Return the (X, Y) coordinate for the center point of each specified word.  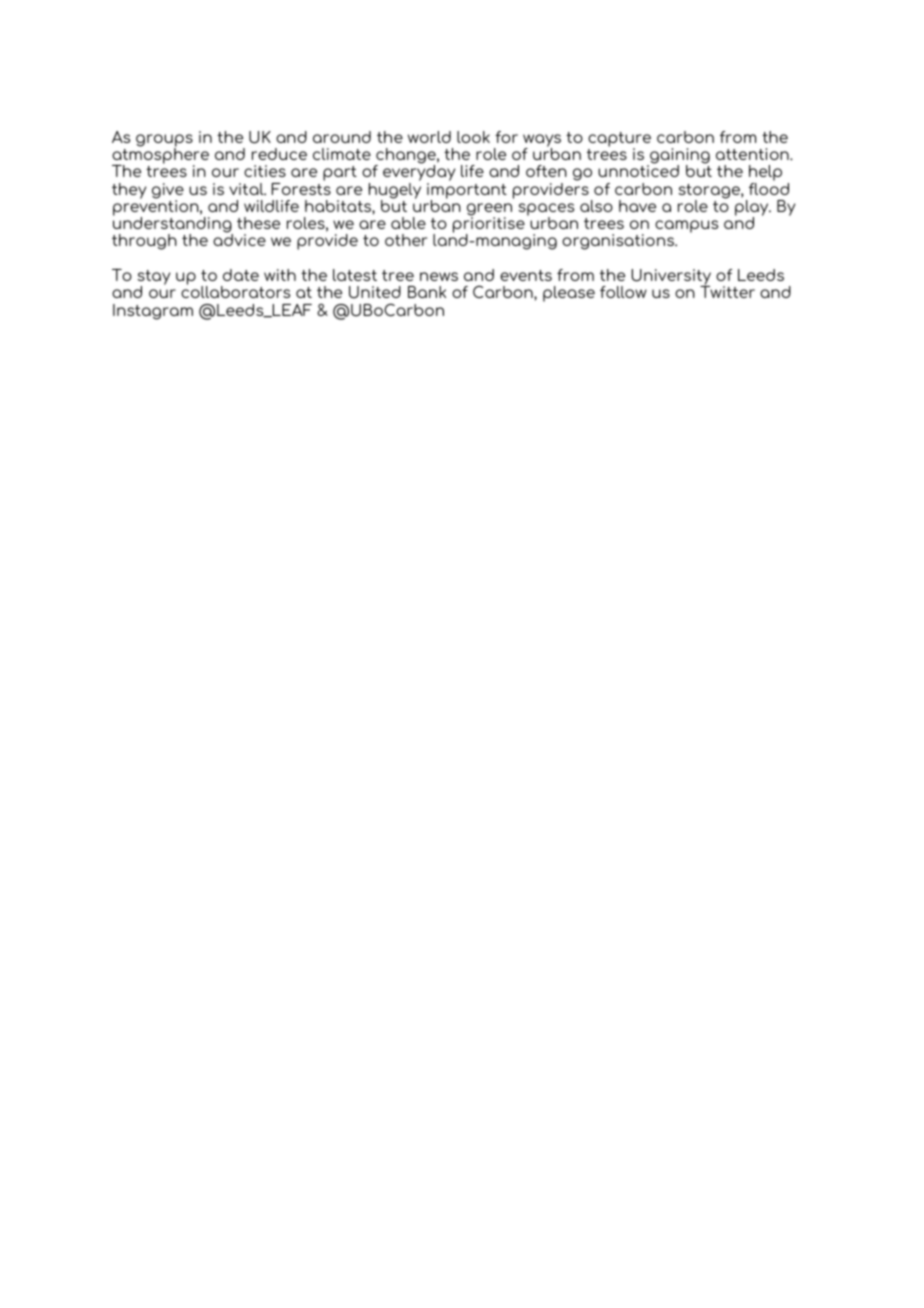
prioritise (489, 225)
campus (686, 226)
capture (619, 140)
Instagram (153, 312)
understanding (173, 225)
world (429, 137)
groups (164, 141)
